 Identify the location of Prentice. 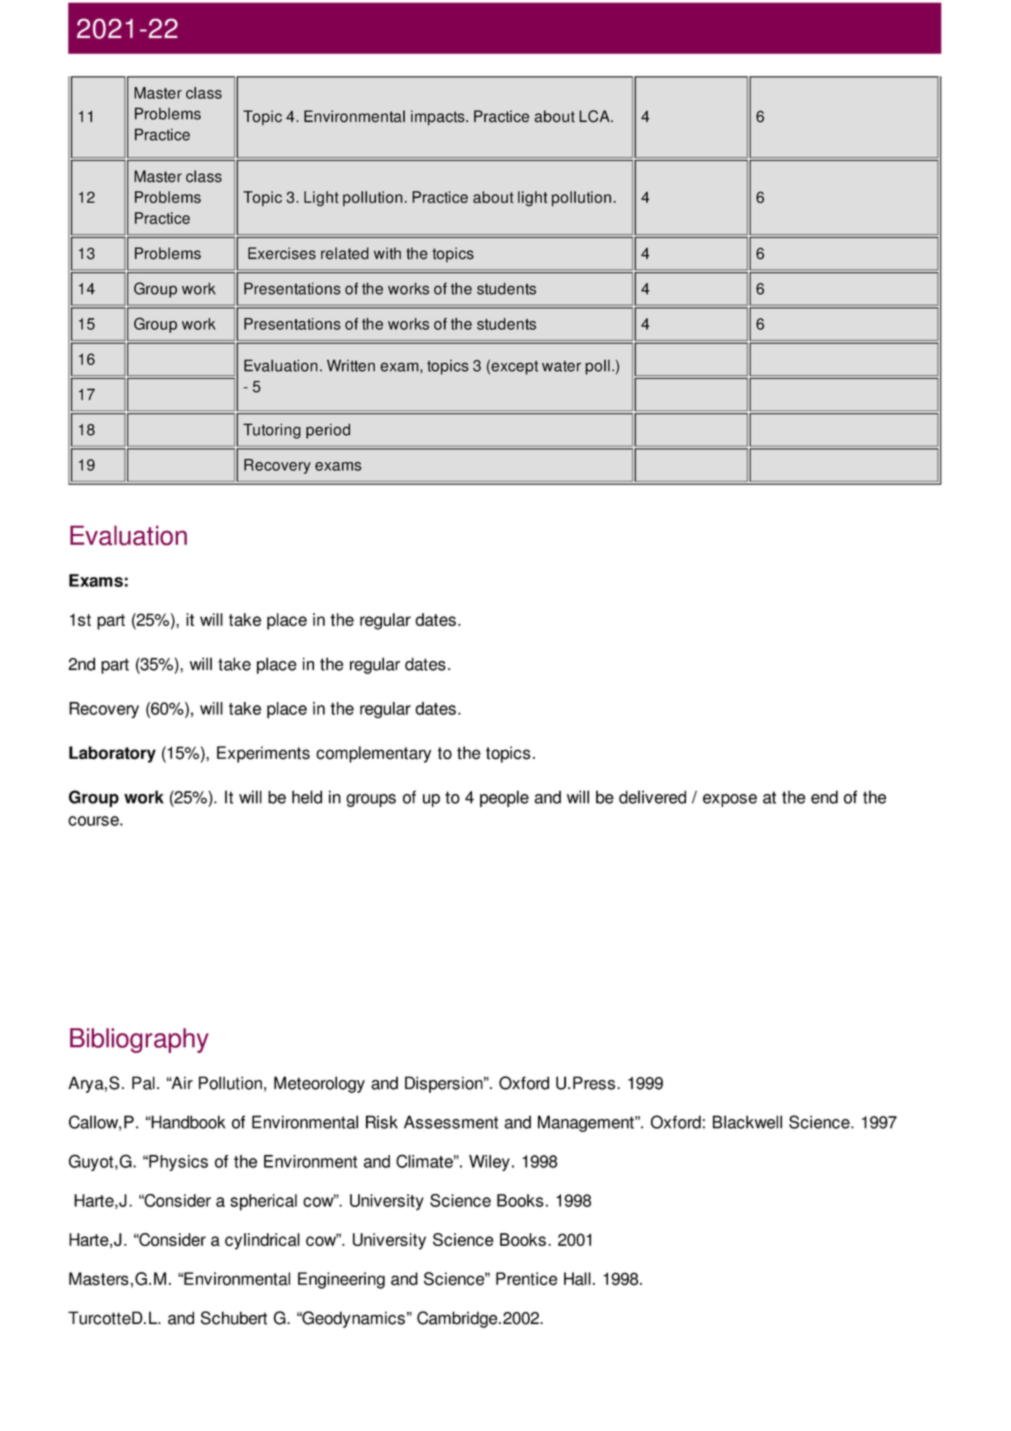
(526, 1279).
